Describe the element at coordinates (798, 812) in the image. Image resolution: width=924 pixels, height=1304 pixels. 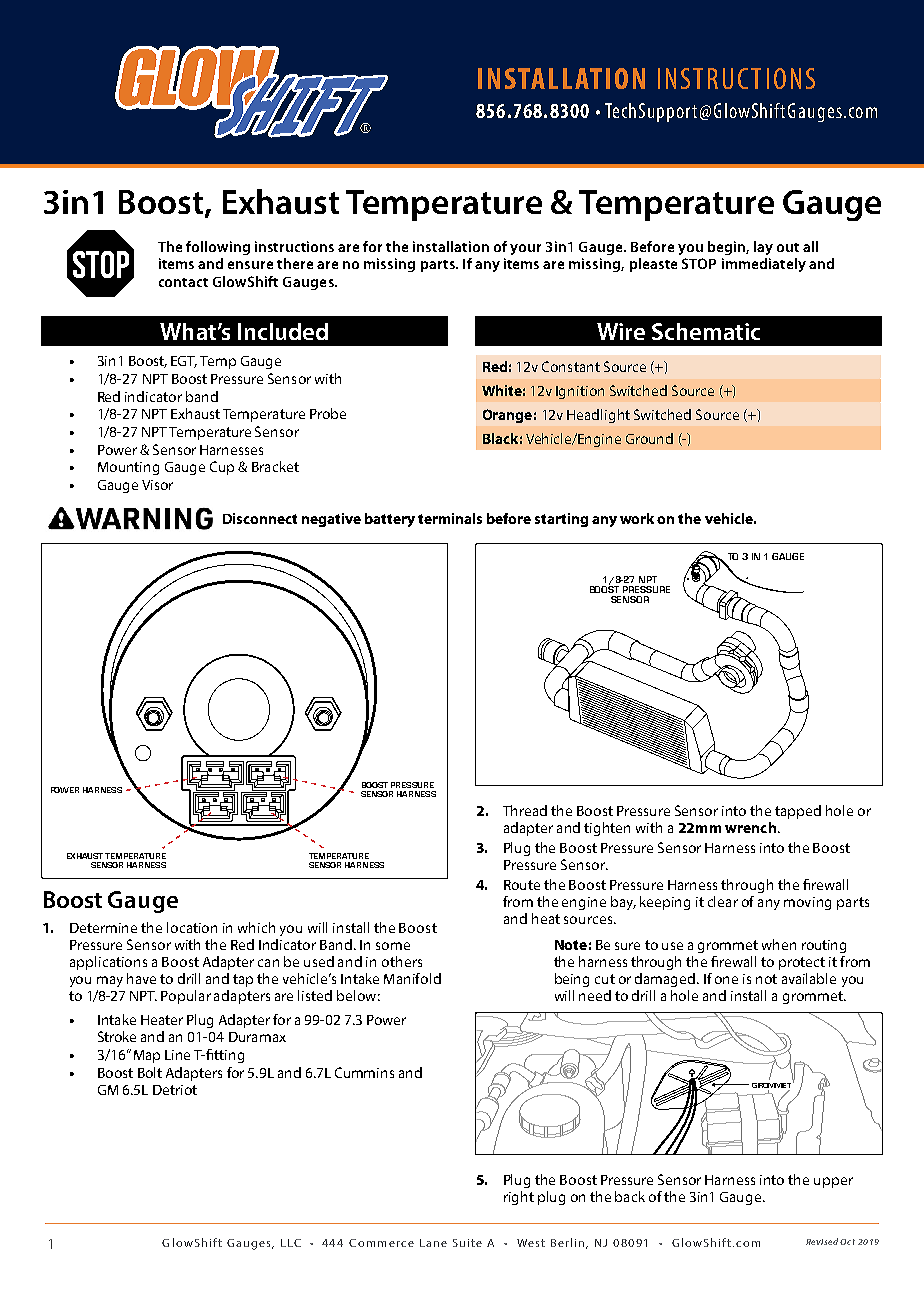
I see `tapped` at that location.
